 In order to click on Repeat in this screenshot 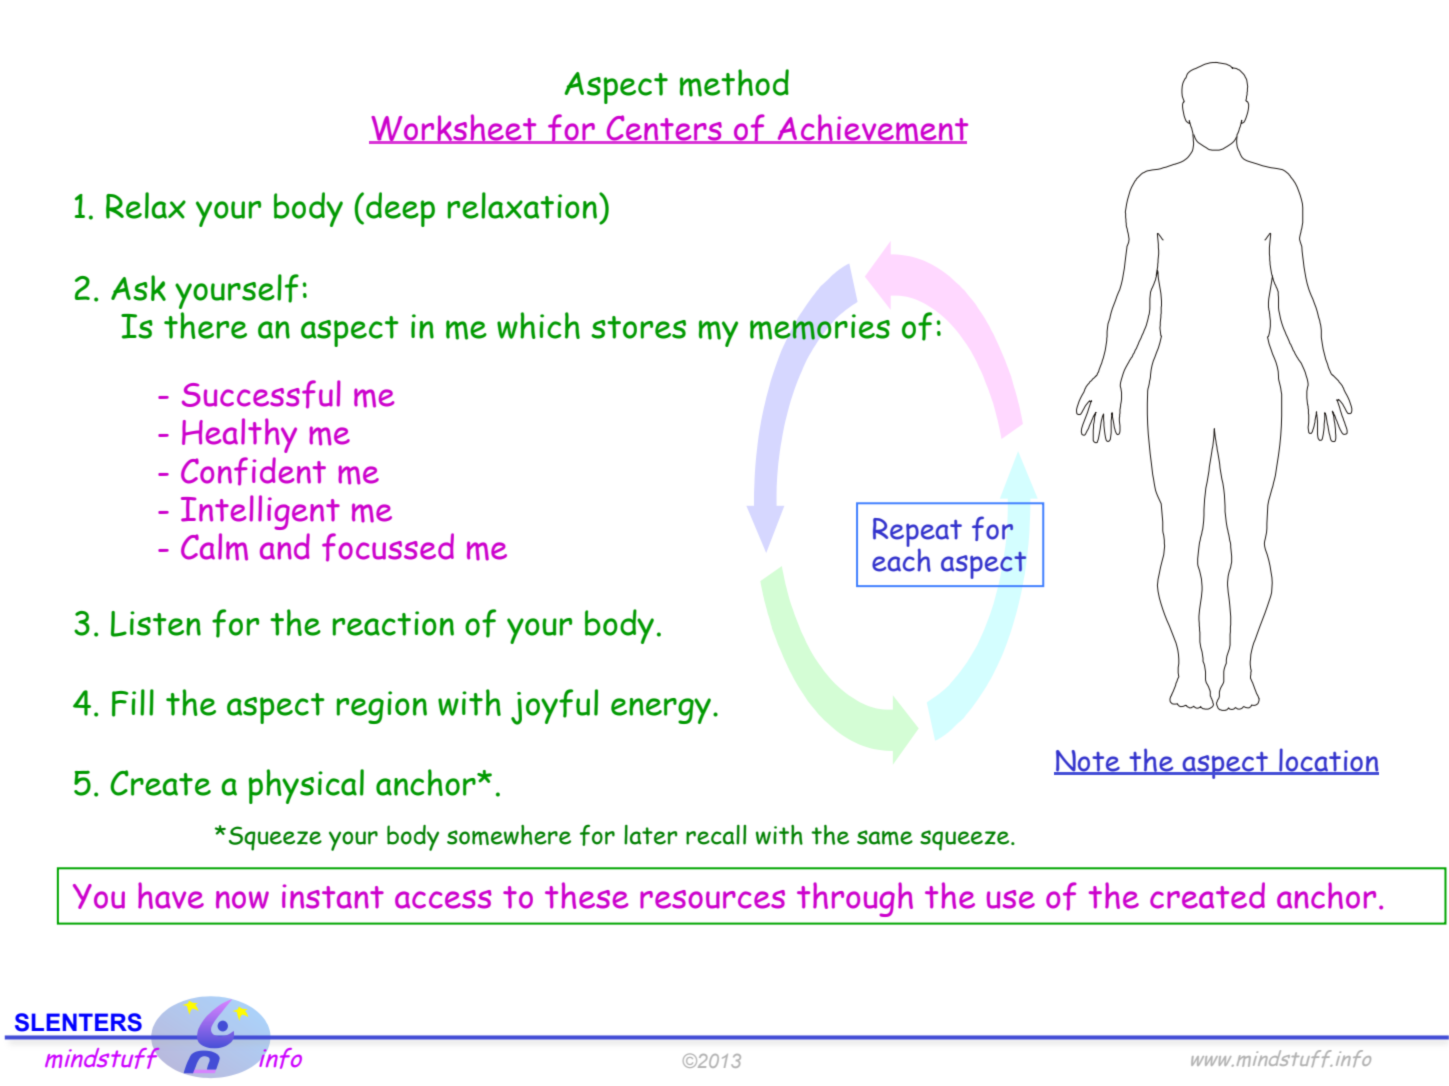, I will do `click(917, 533)`.
